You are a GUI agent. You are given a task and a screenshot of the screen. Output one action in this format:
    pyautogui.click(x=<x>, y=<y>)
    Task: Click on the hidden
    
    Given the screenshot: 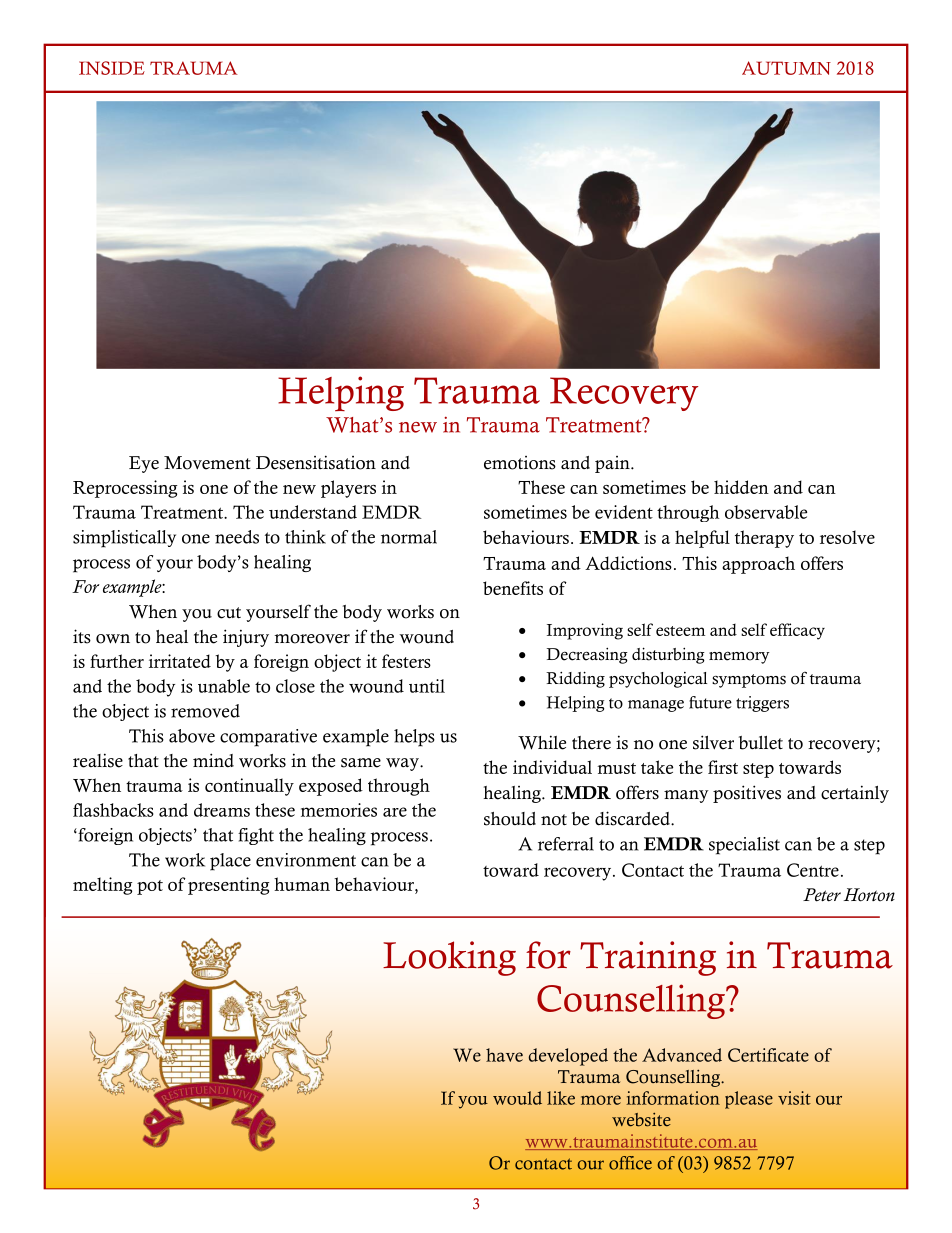 What is the action you would take?
    pyautogui.click(x=741, y=487)
